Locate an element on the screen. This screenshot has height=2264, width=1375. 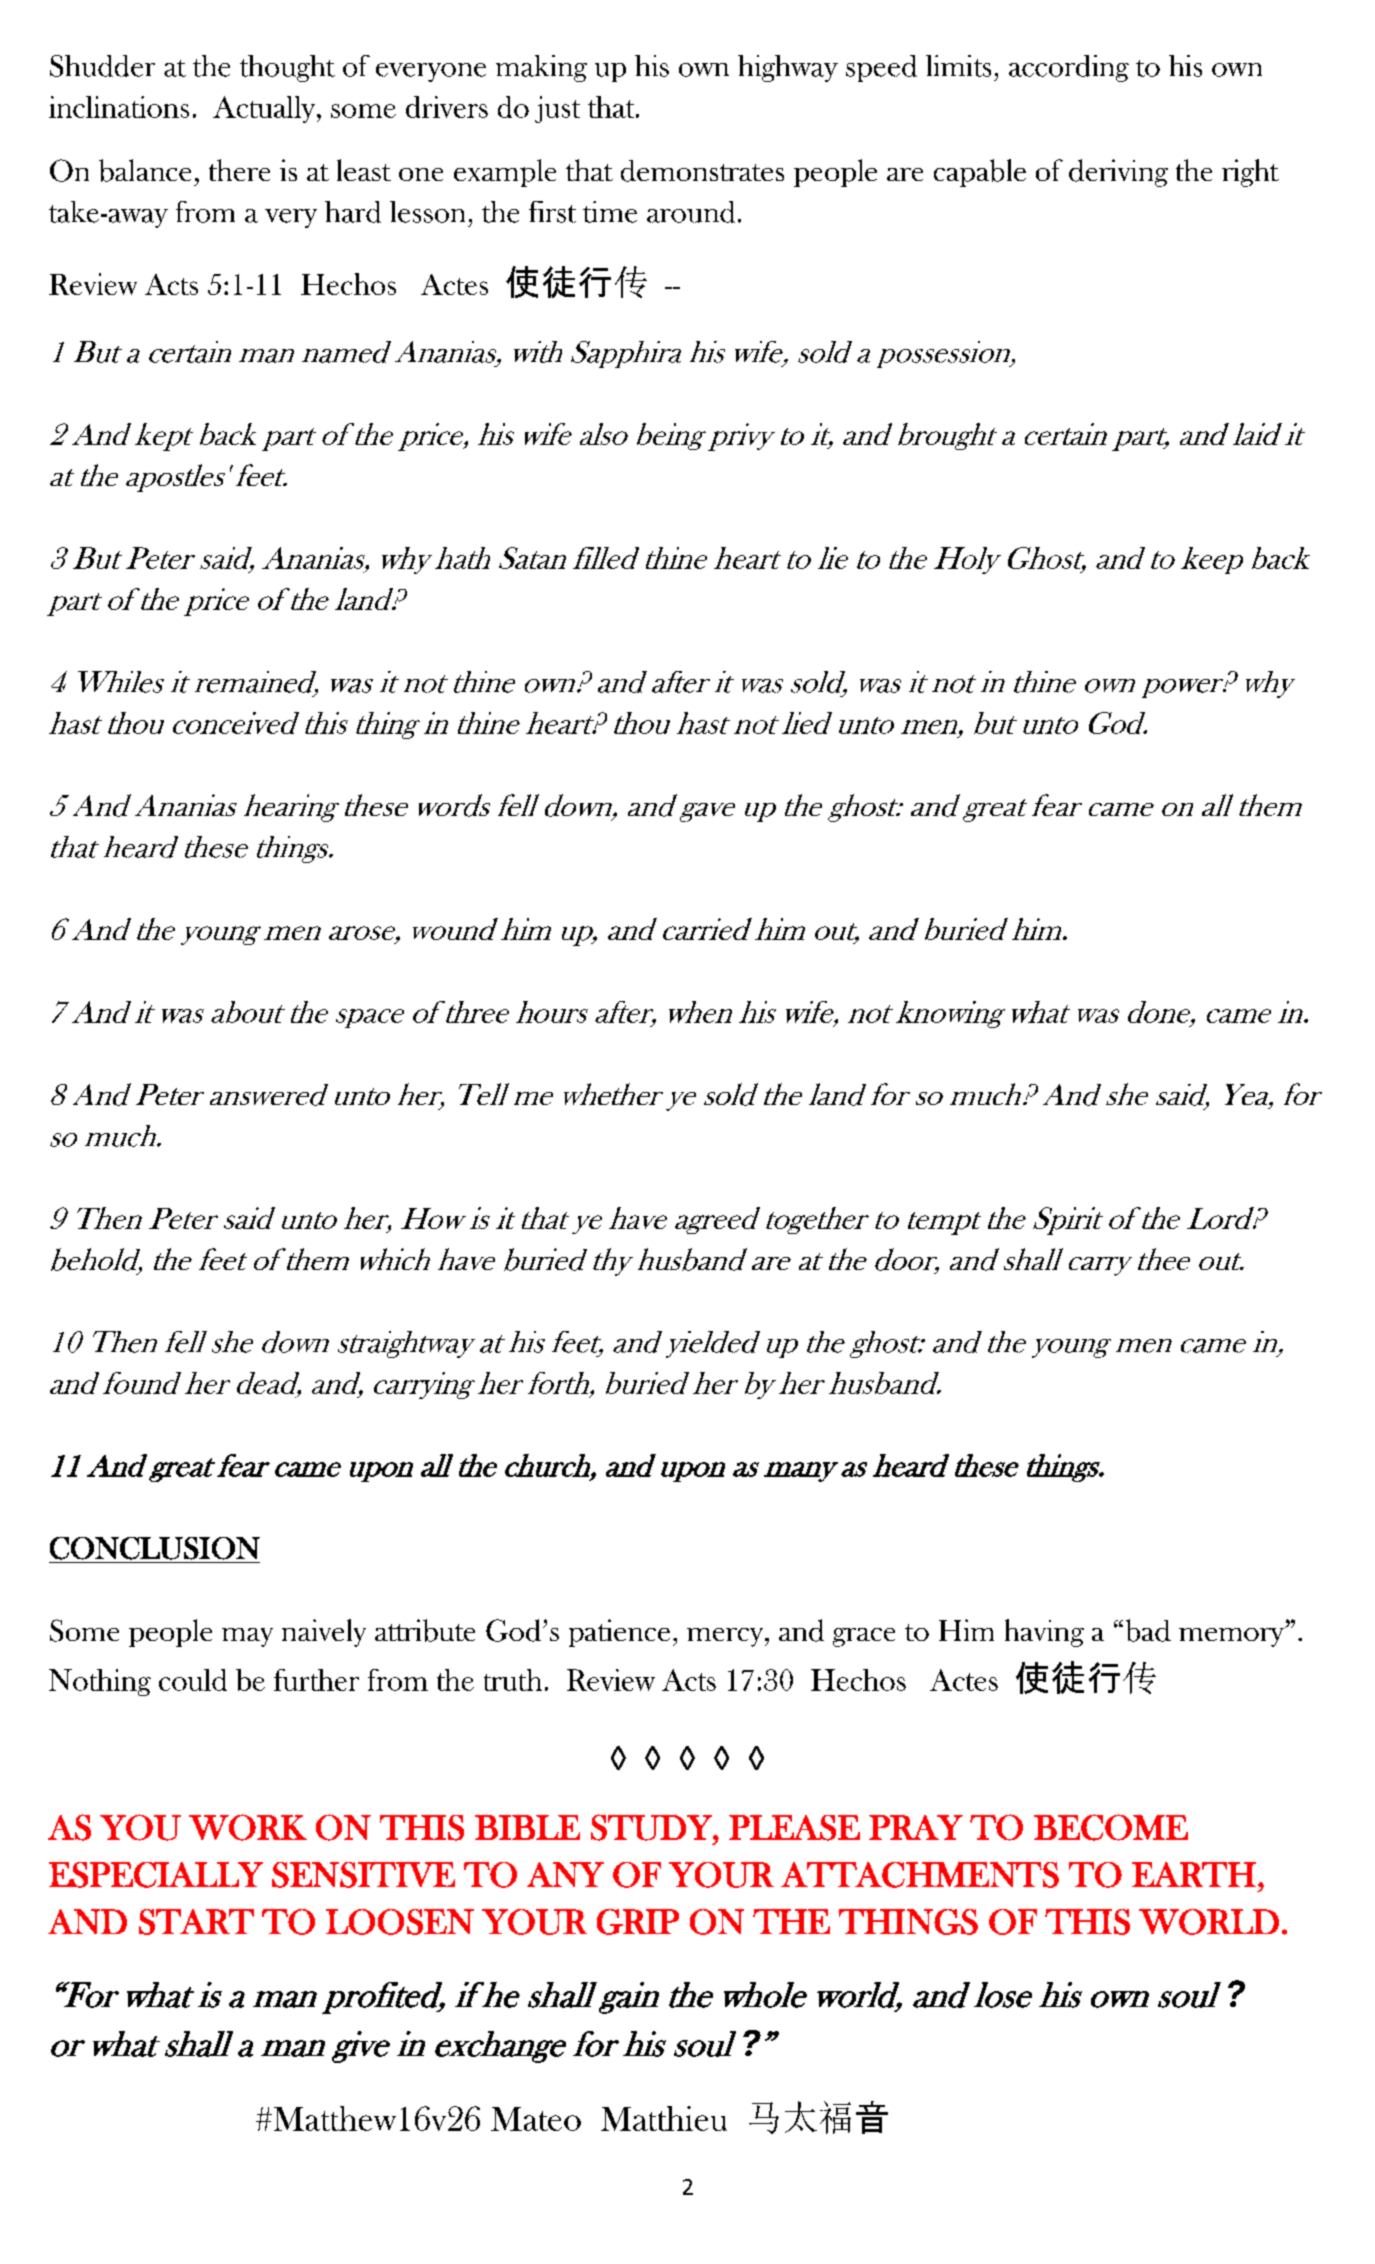
capable is located at coordinates (980, 173).
